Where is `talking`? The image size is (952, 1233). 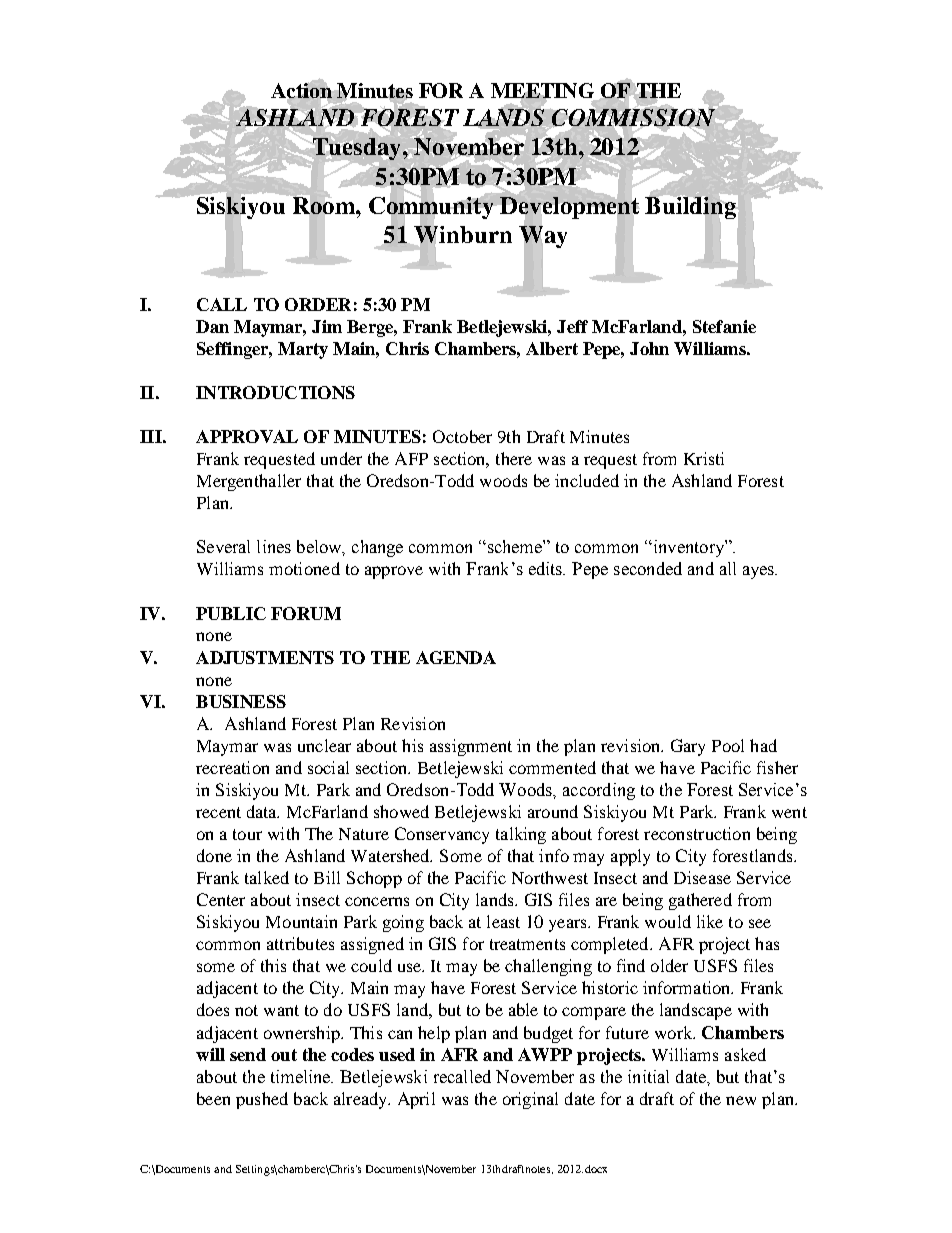 talking is located at coordinates (521, 835).
